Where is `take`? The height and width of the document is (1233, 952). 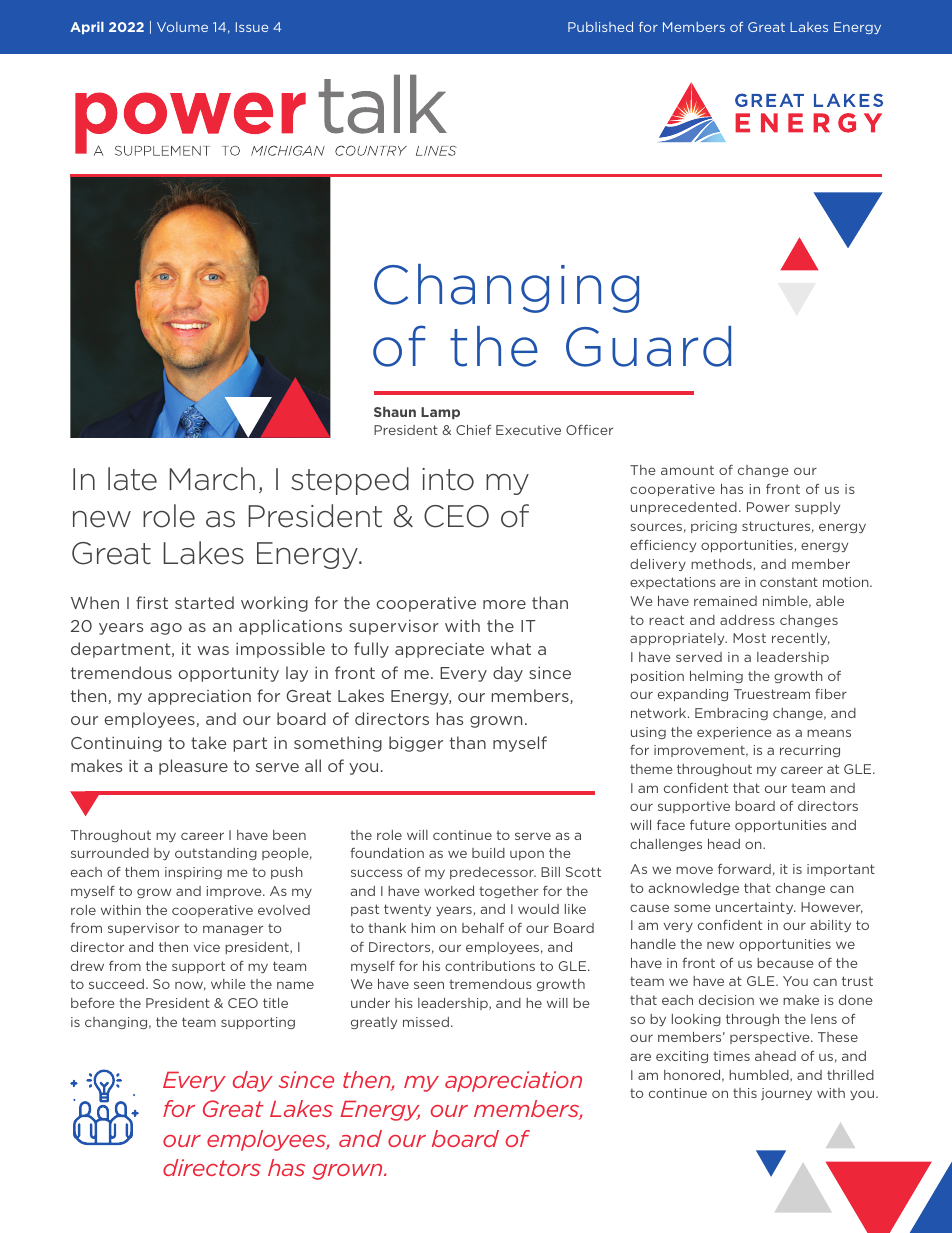
take is located at coordinates (209, 742).
